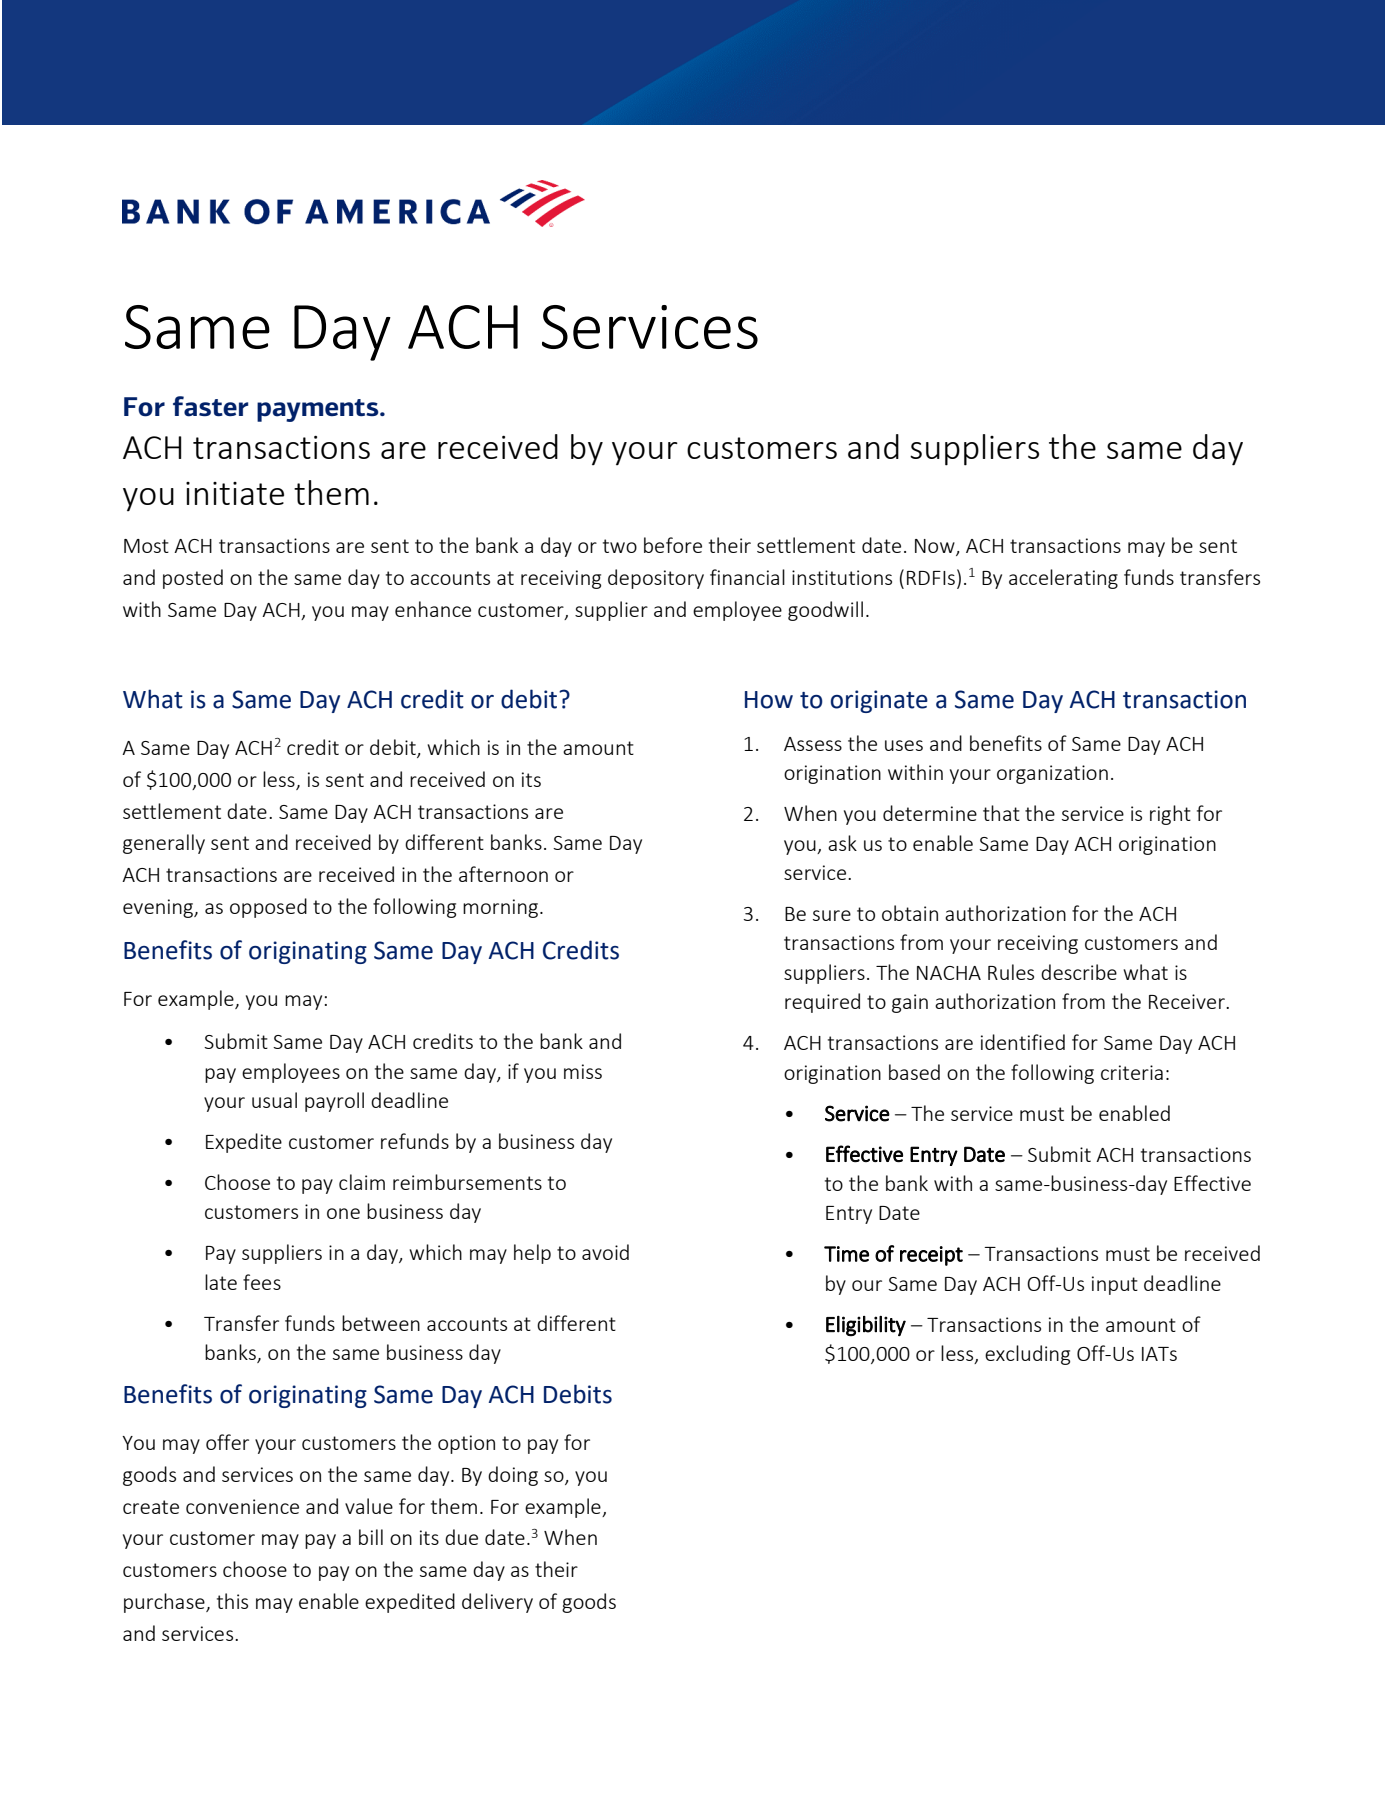 This screenshot has width=1388, height=1797. I want to click on ask, so click(842, 843).
